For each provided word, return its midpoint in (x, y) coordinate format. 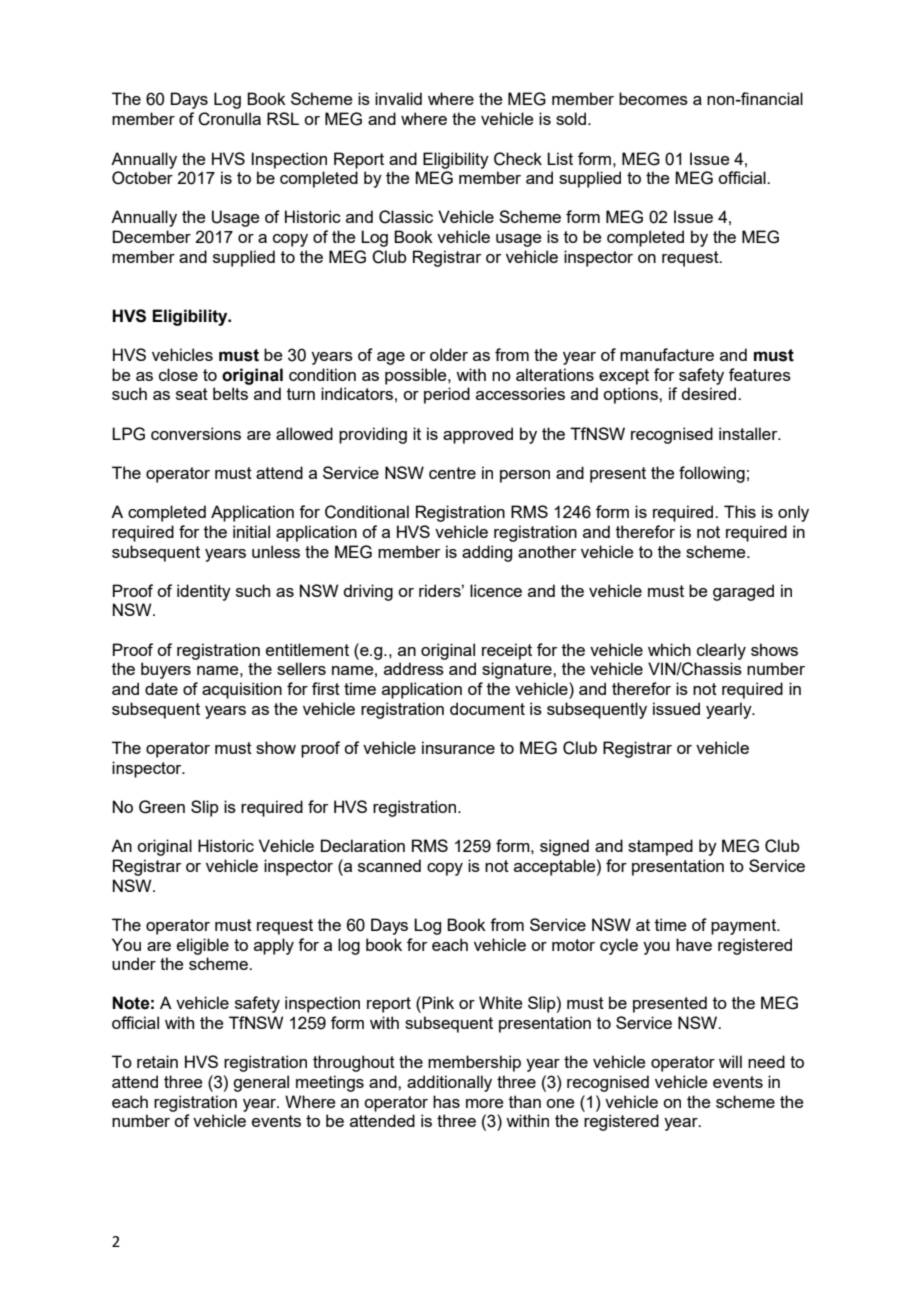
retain (157, 1061)
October (142, 178)
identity (204, 592)
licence (496, 590)
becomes (653, 98)
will (730, 1061)
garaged (743, 592)
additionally (449, 1083)
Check (518, 159)
